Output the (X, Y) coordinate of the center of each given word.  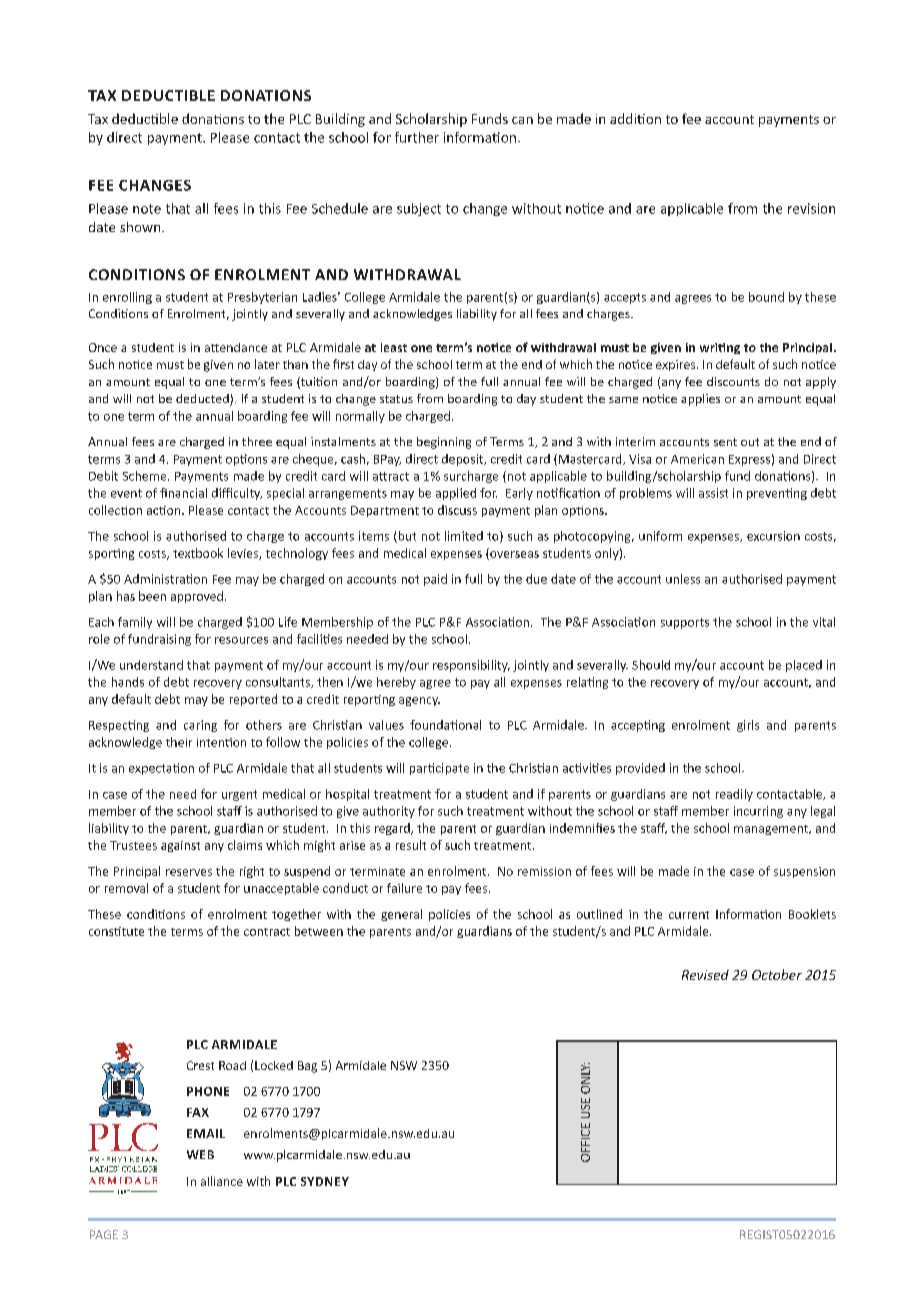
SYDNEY (325, 1181)
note (147, 209)
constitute (116, 931)
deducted (203, 400)
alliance (222, 1181)
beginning (444, 443)
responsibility (471, 666)
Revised (705, 975)
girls (748, 726)
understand (151, 665)
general (401, 915)
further (417, 137)
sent (725, 442)
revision (811, 208)
